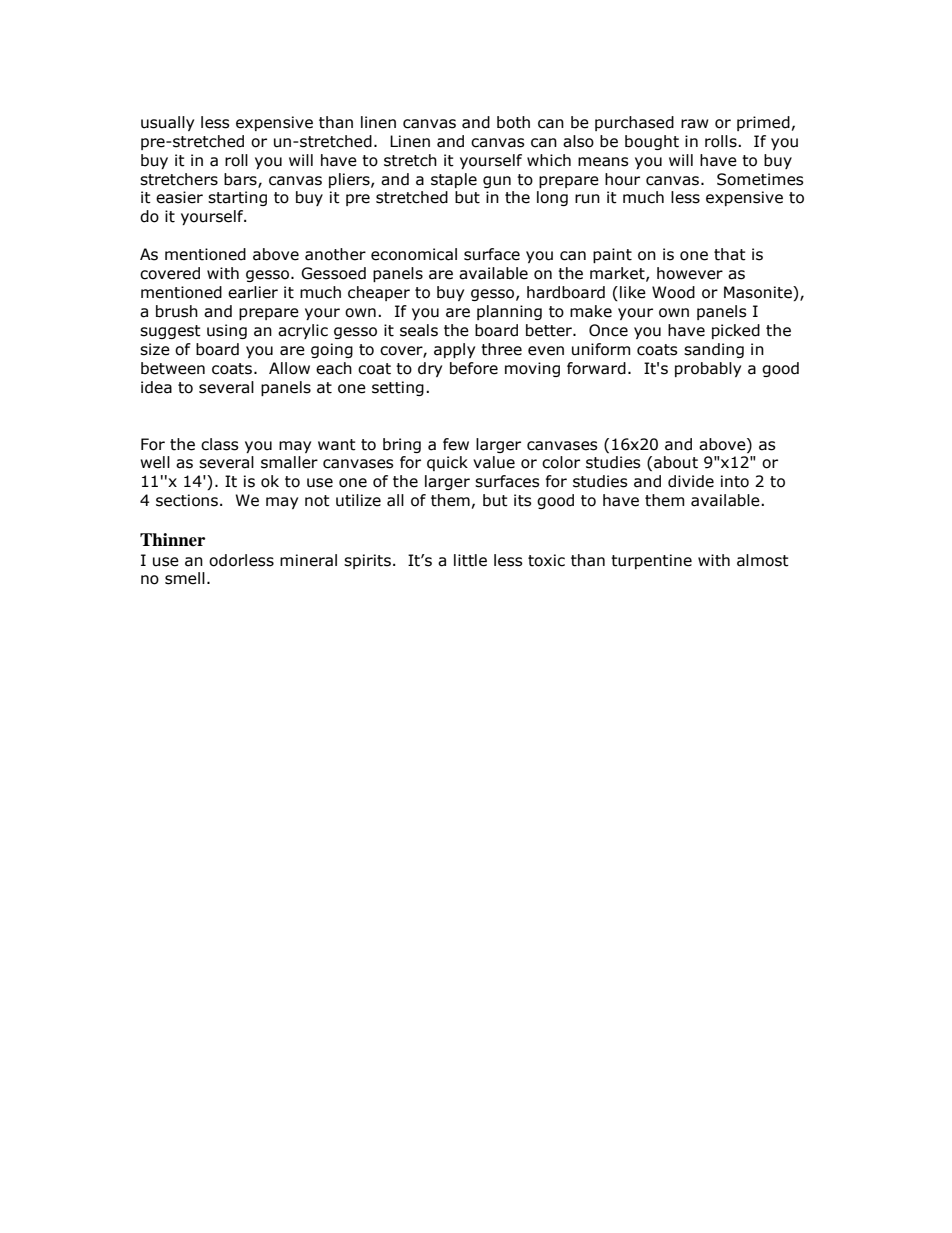 The image size is (952, 1233). Describe the element at coordinates (695, 124) in the screenshot. I see `raw` at that location.
